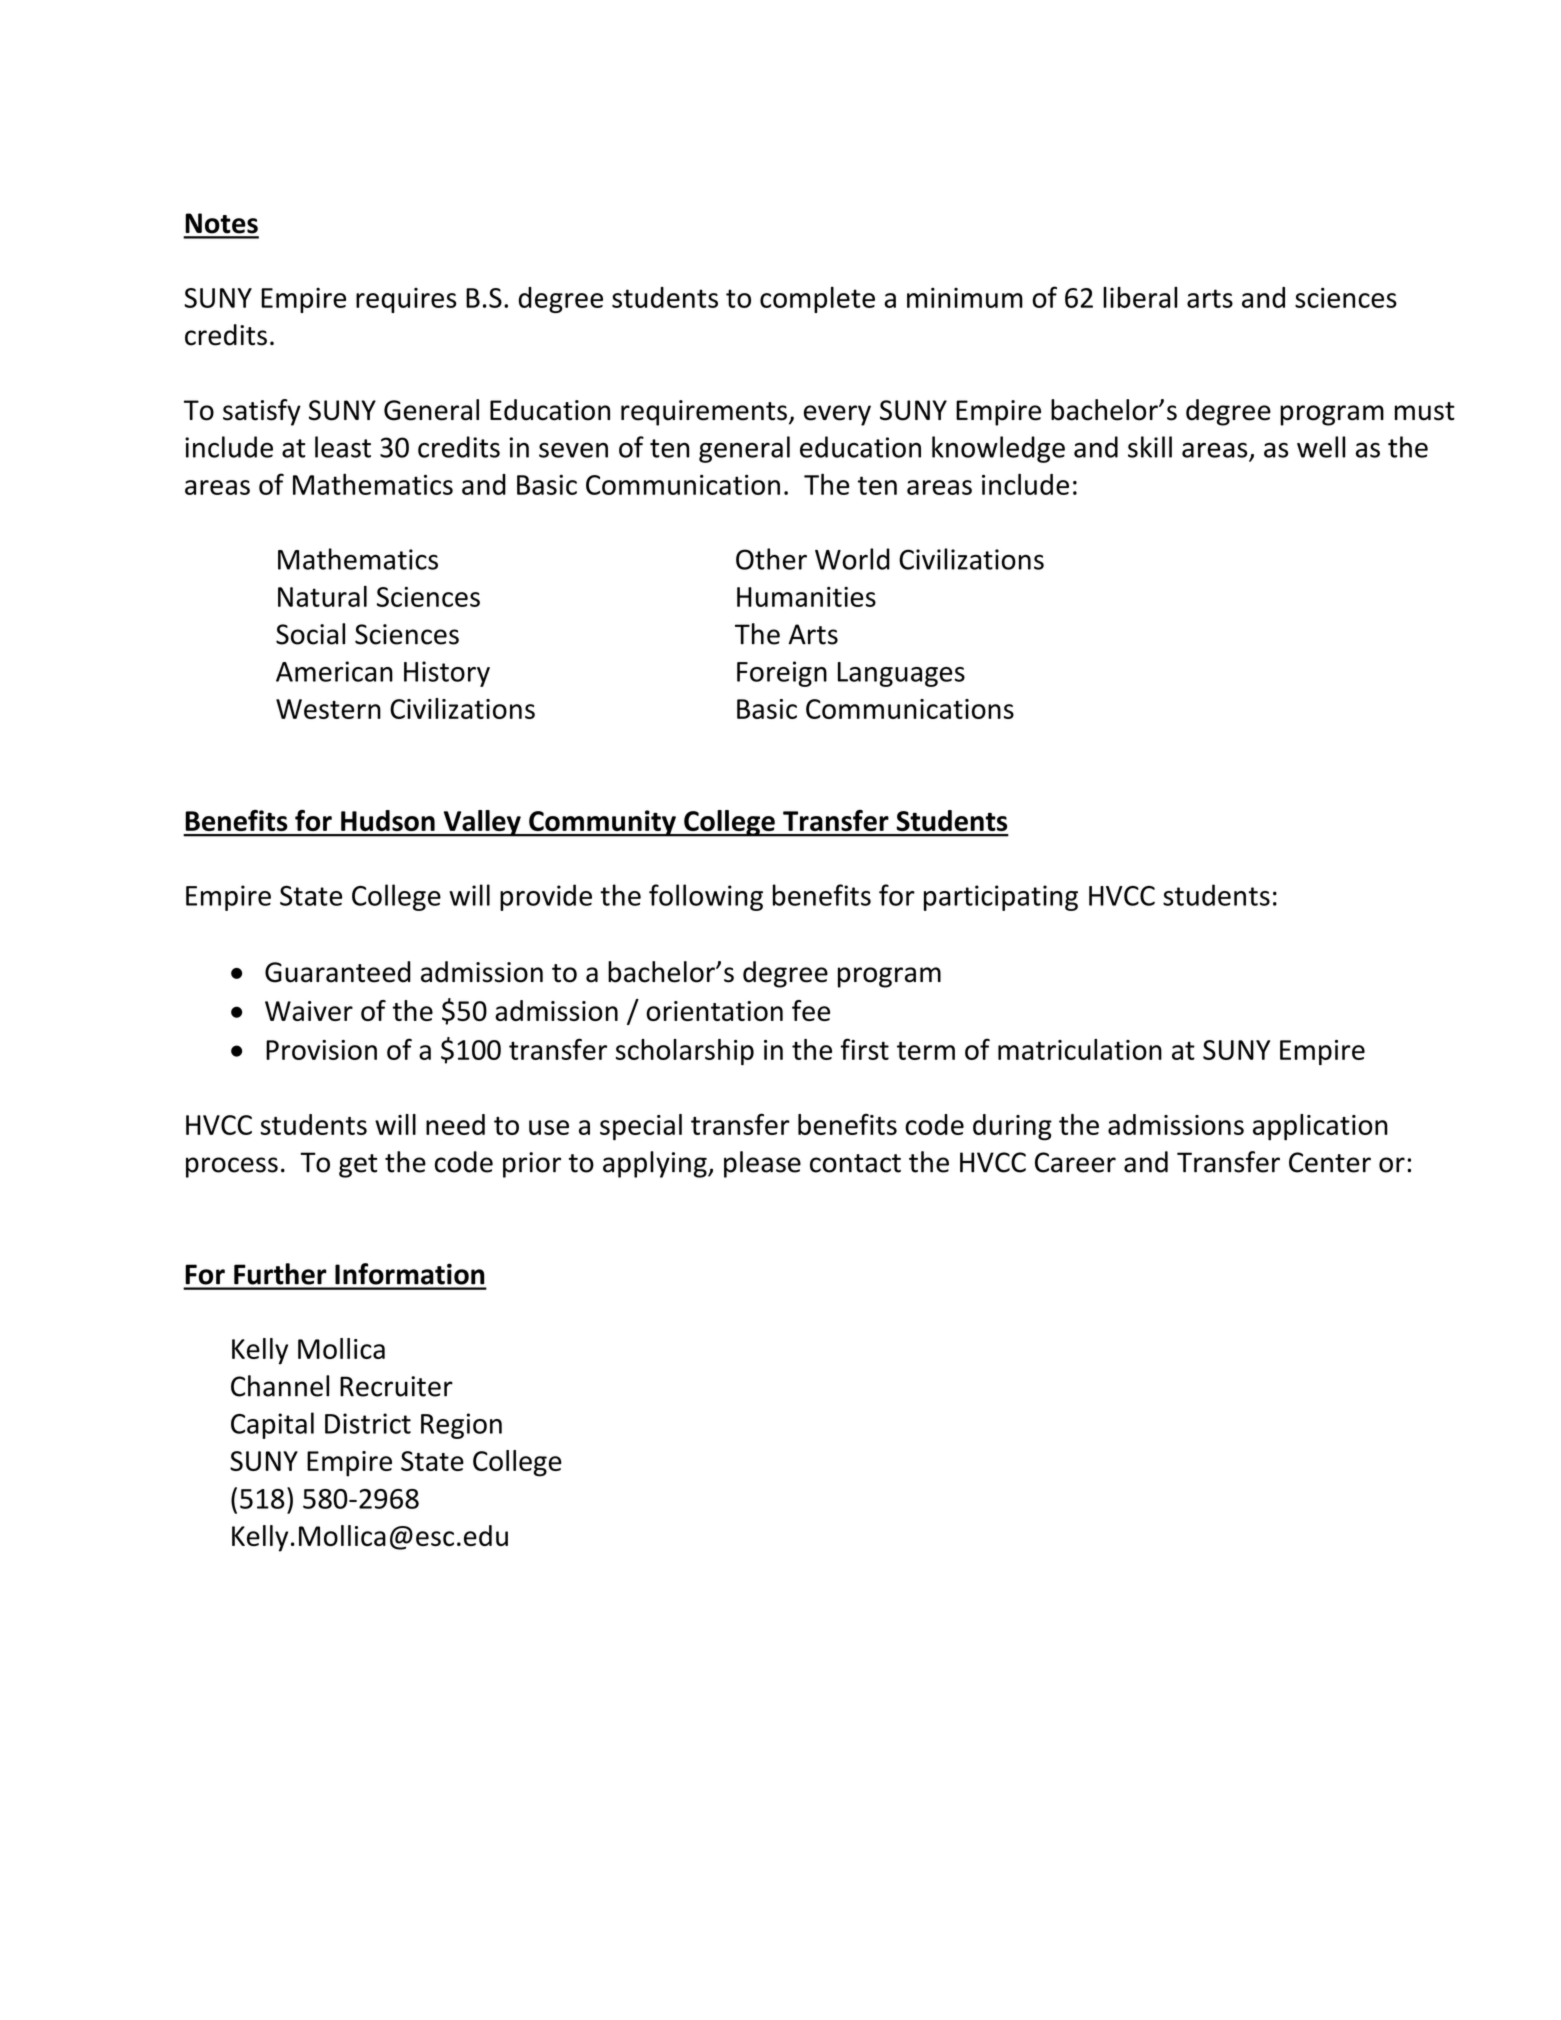  What do you see at coordinates (706, 897) in the image?
I see `following` at bounding box center [706, 897].
